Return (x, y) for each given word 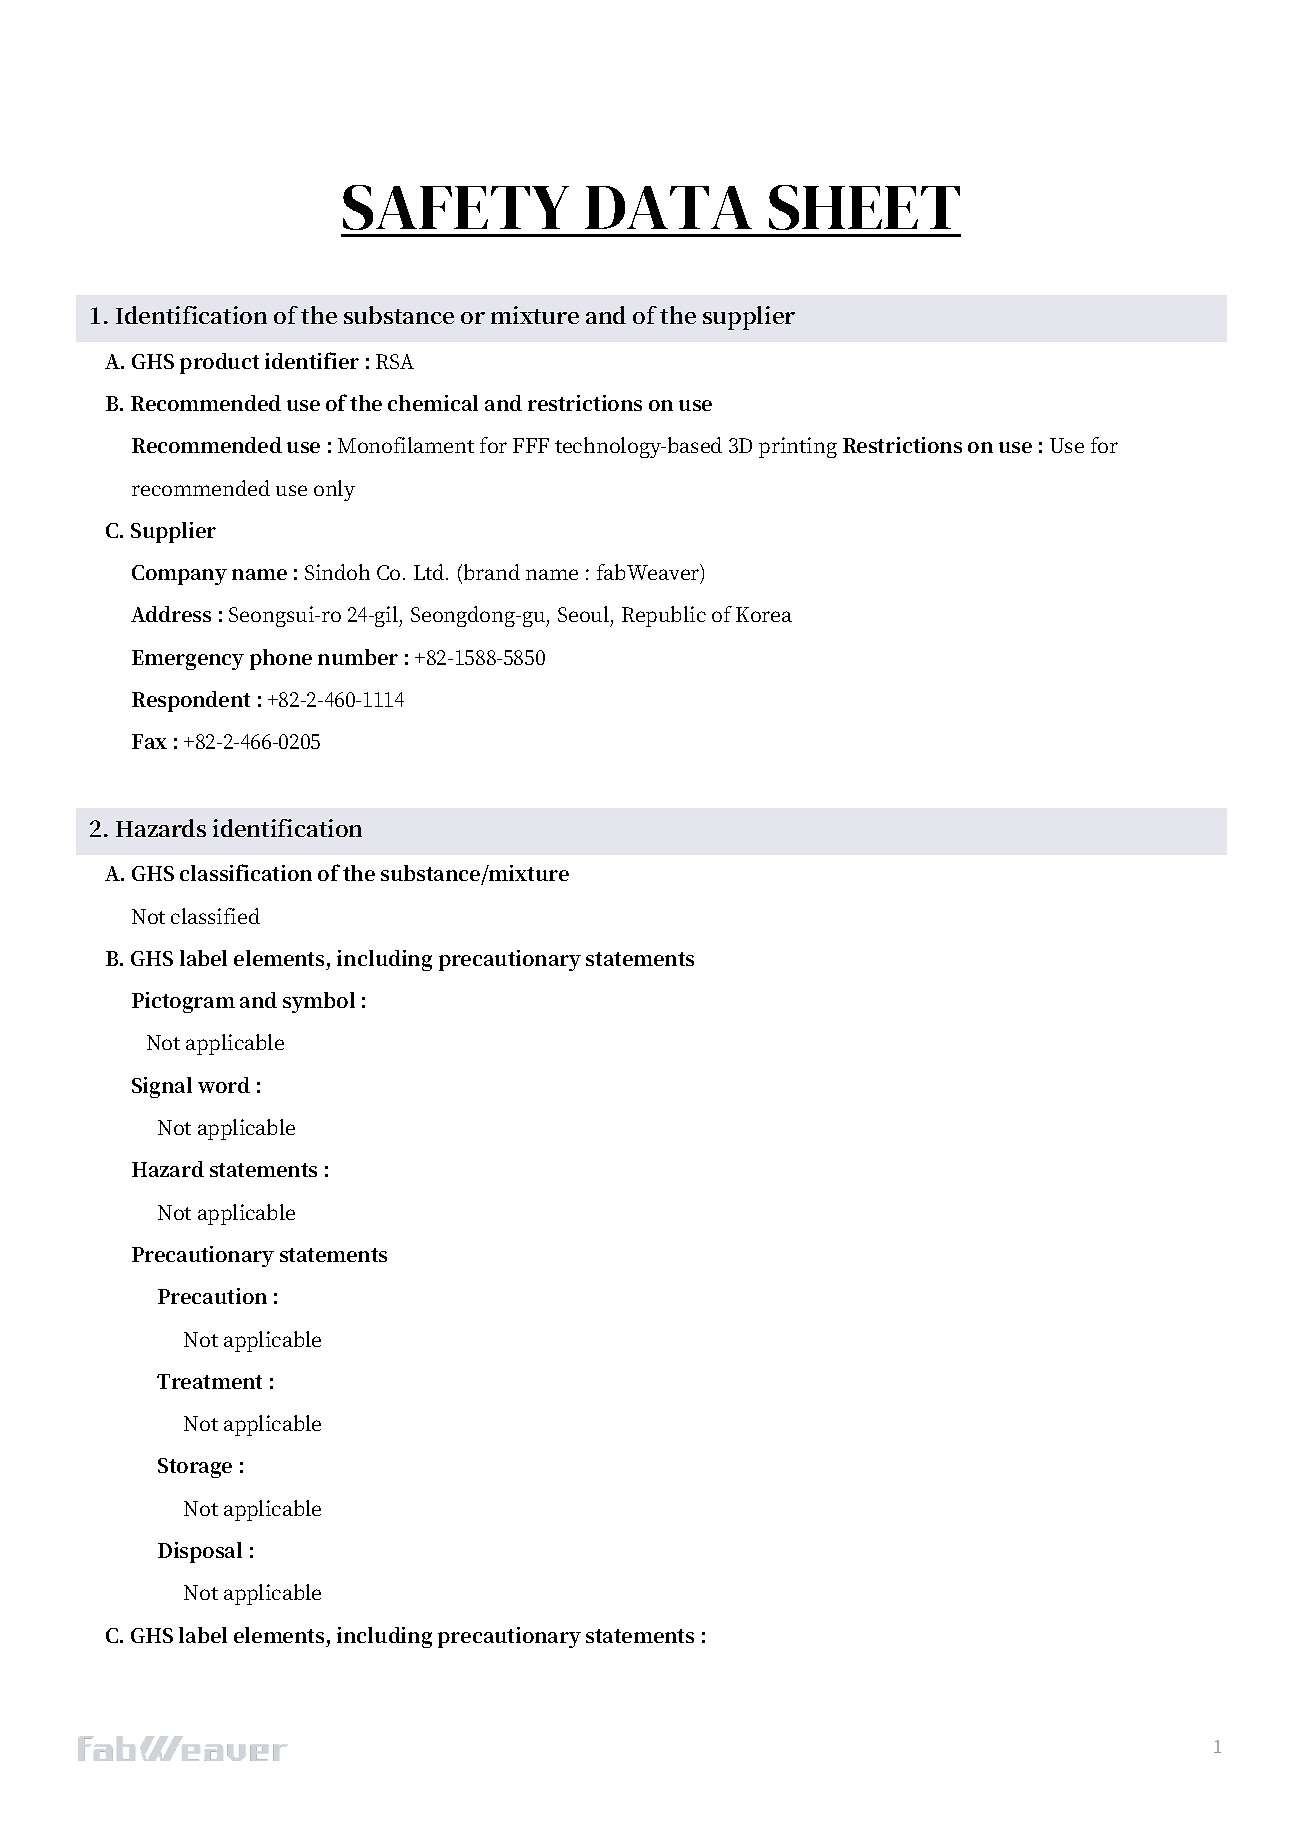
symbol (319, 1002)
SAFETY (456, 207)
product (219, 363)
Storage (195, 1468)
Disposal (200, 1552)
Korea (764, 614)
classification (246, 872)
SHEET (864, 207)
